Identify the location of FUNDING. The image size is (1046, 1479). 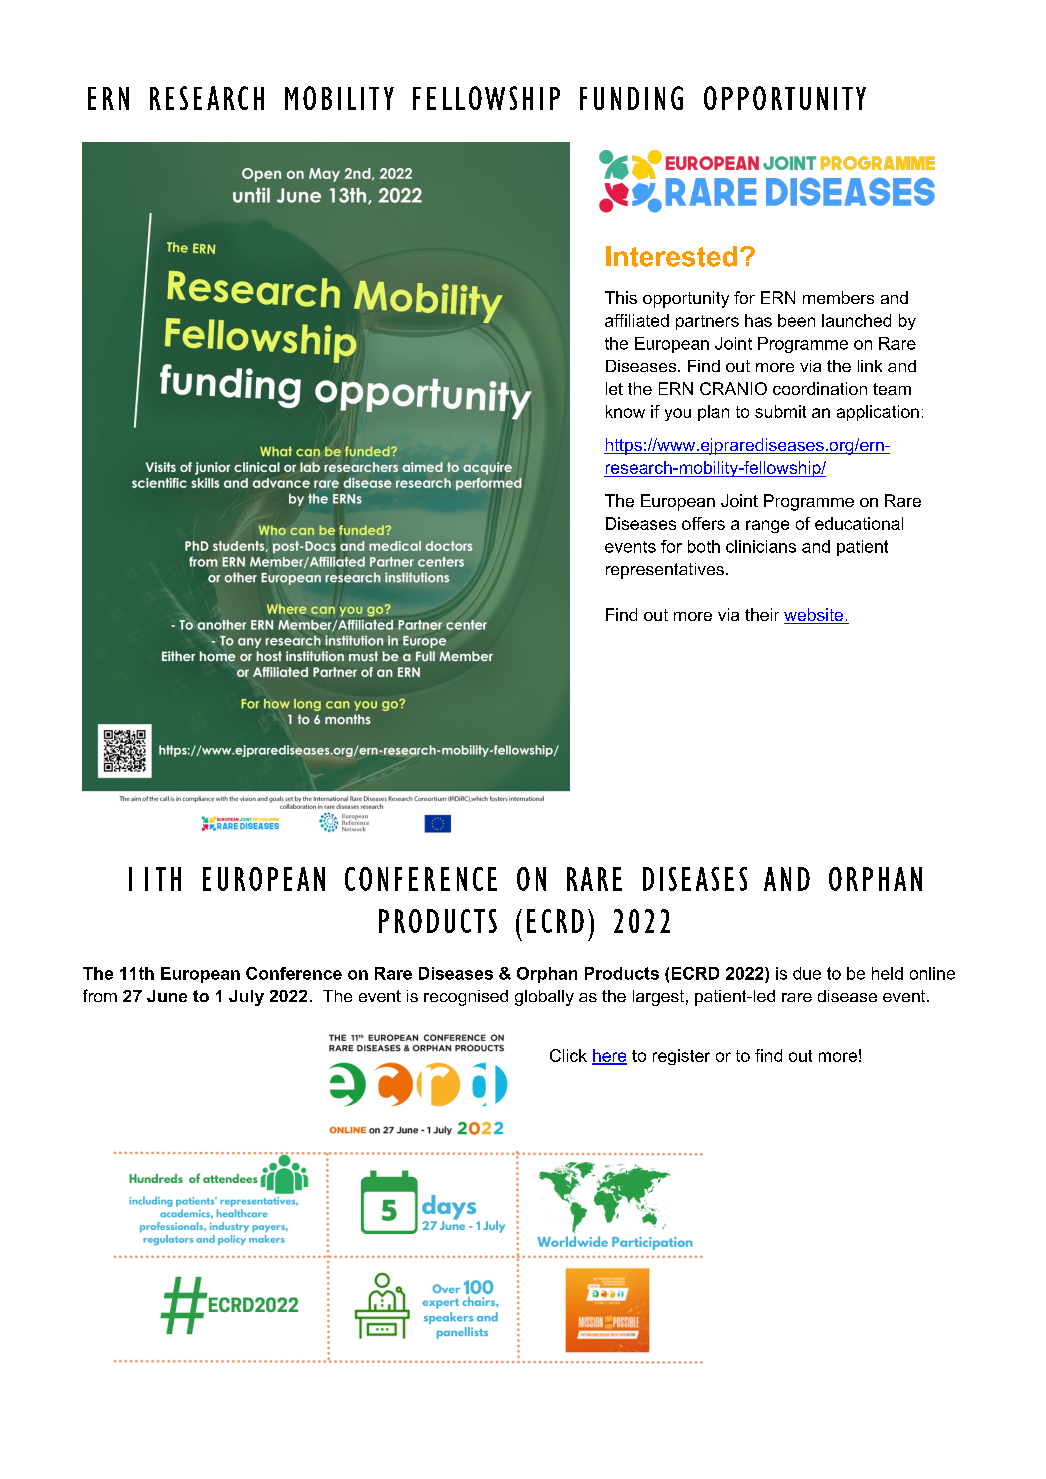
(631, 98).
